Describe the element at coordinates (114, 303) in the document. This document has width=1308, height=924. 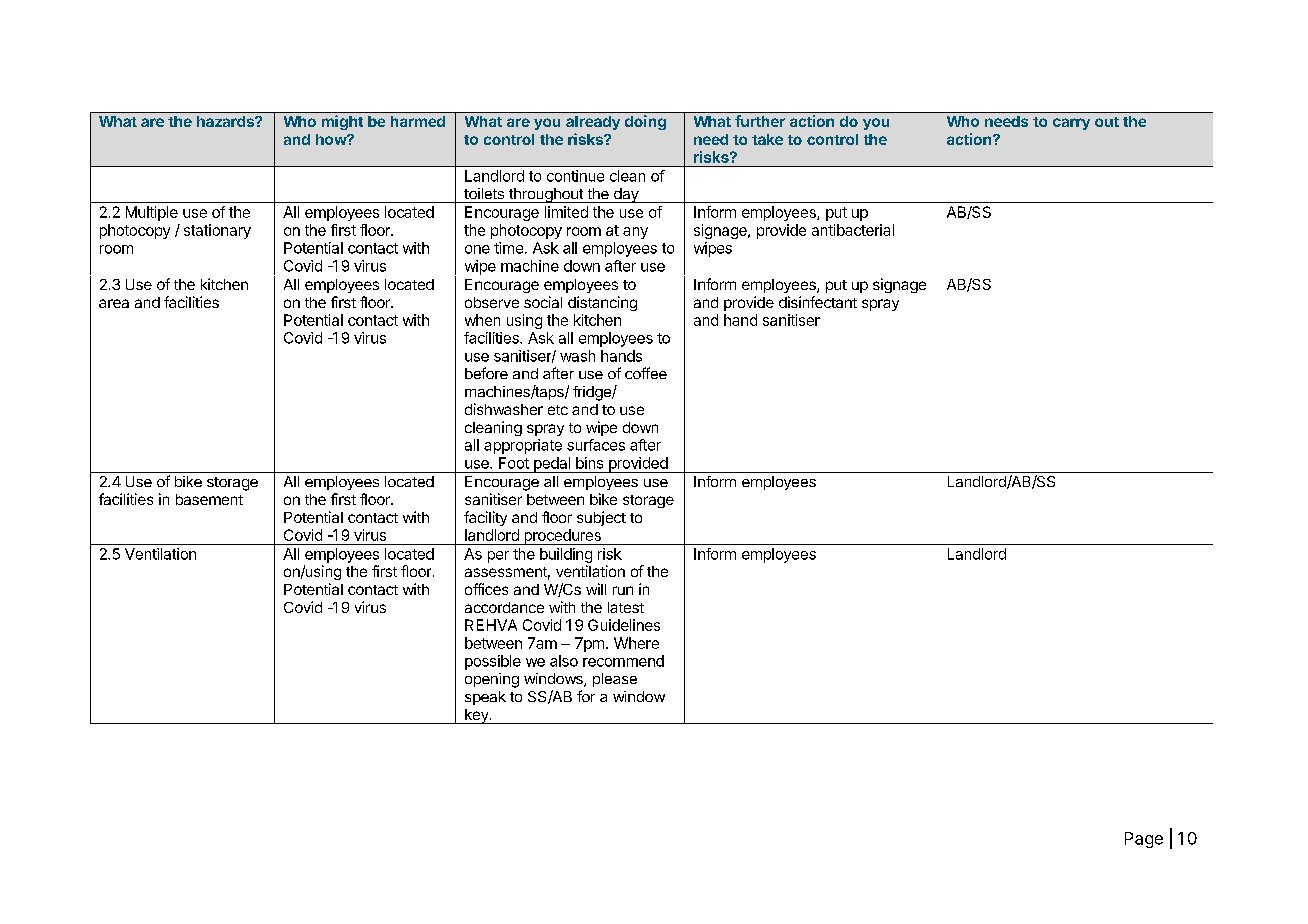
I see `area` at that location.
